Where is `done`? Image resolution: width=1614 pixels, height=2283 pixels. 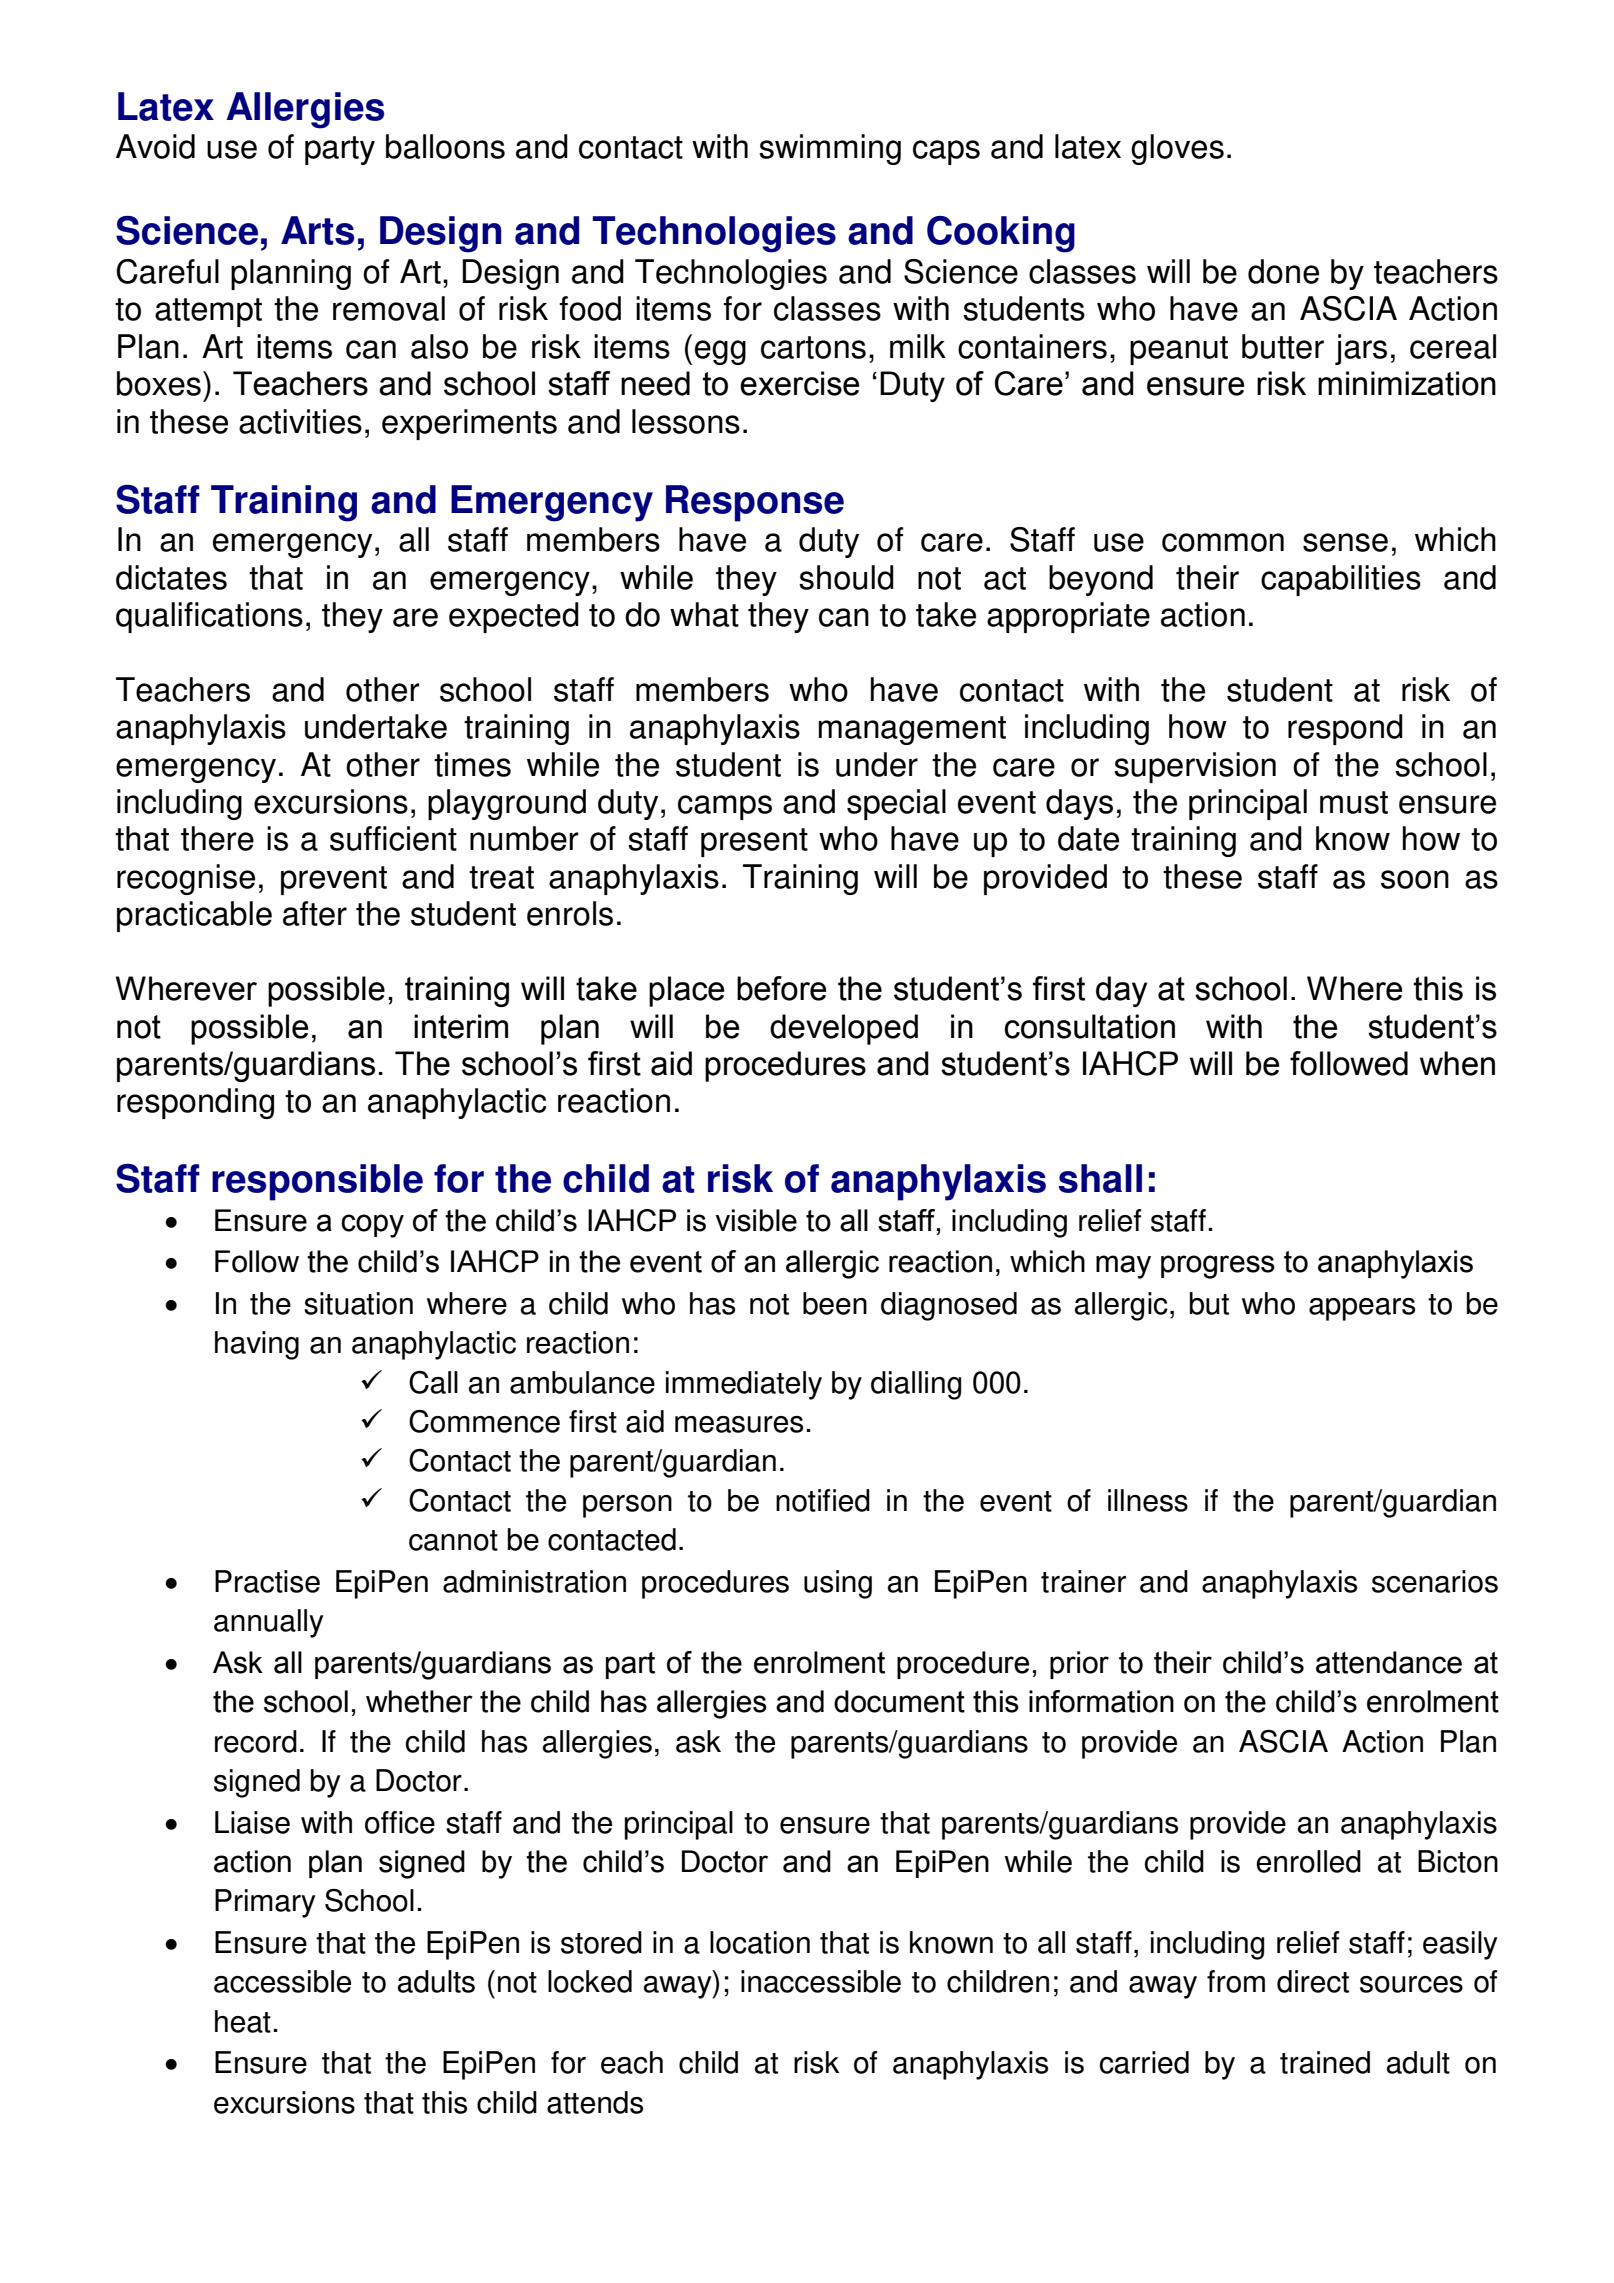 done is located at coordinates (1283, 271).
